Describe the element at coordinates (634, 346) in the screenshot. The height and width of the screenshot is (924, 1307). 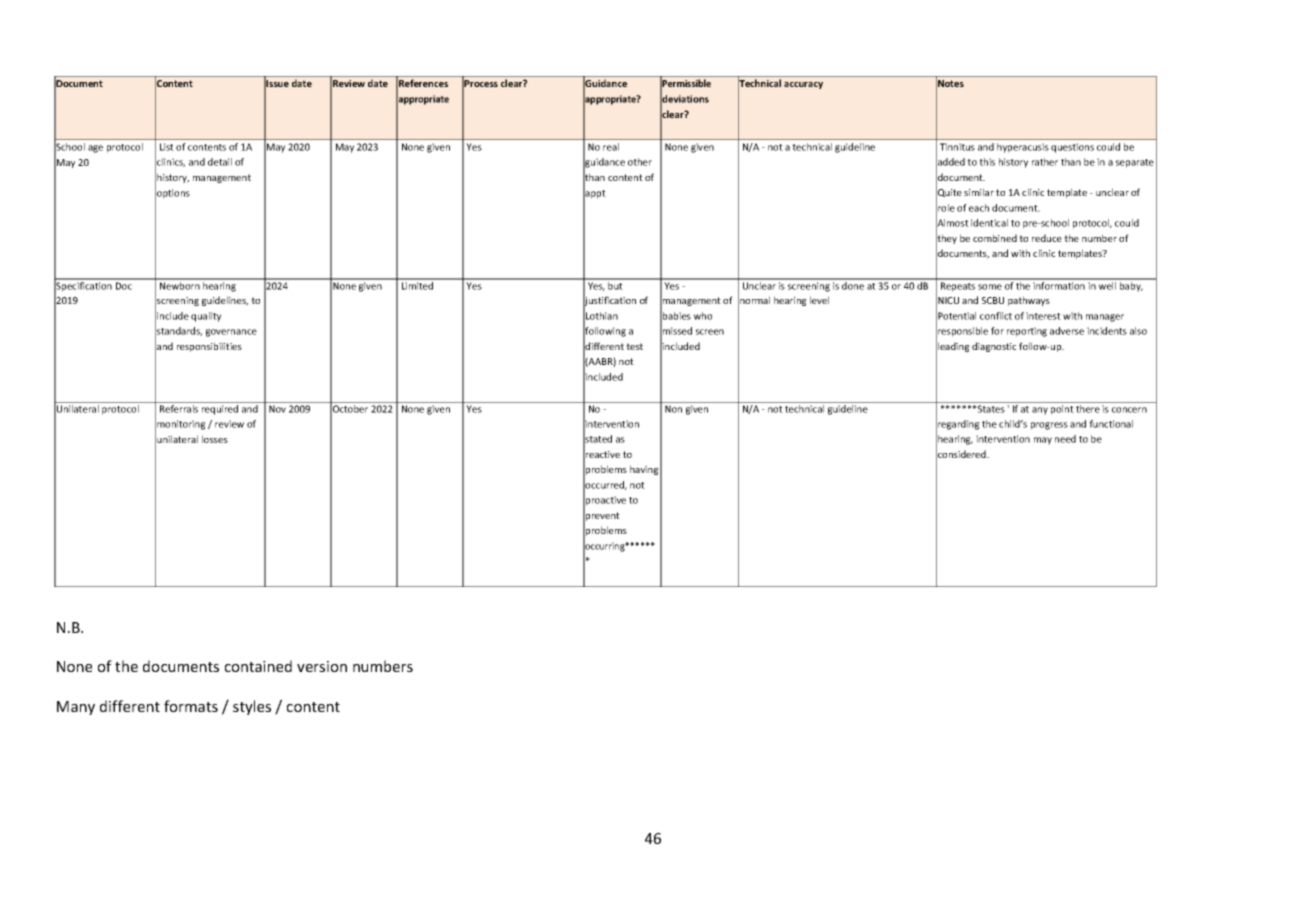
I see `test` at that location.
